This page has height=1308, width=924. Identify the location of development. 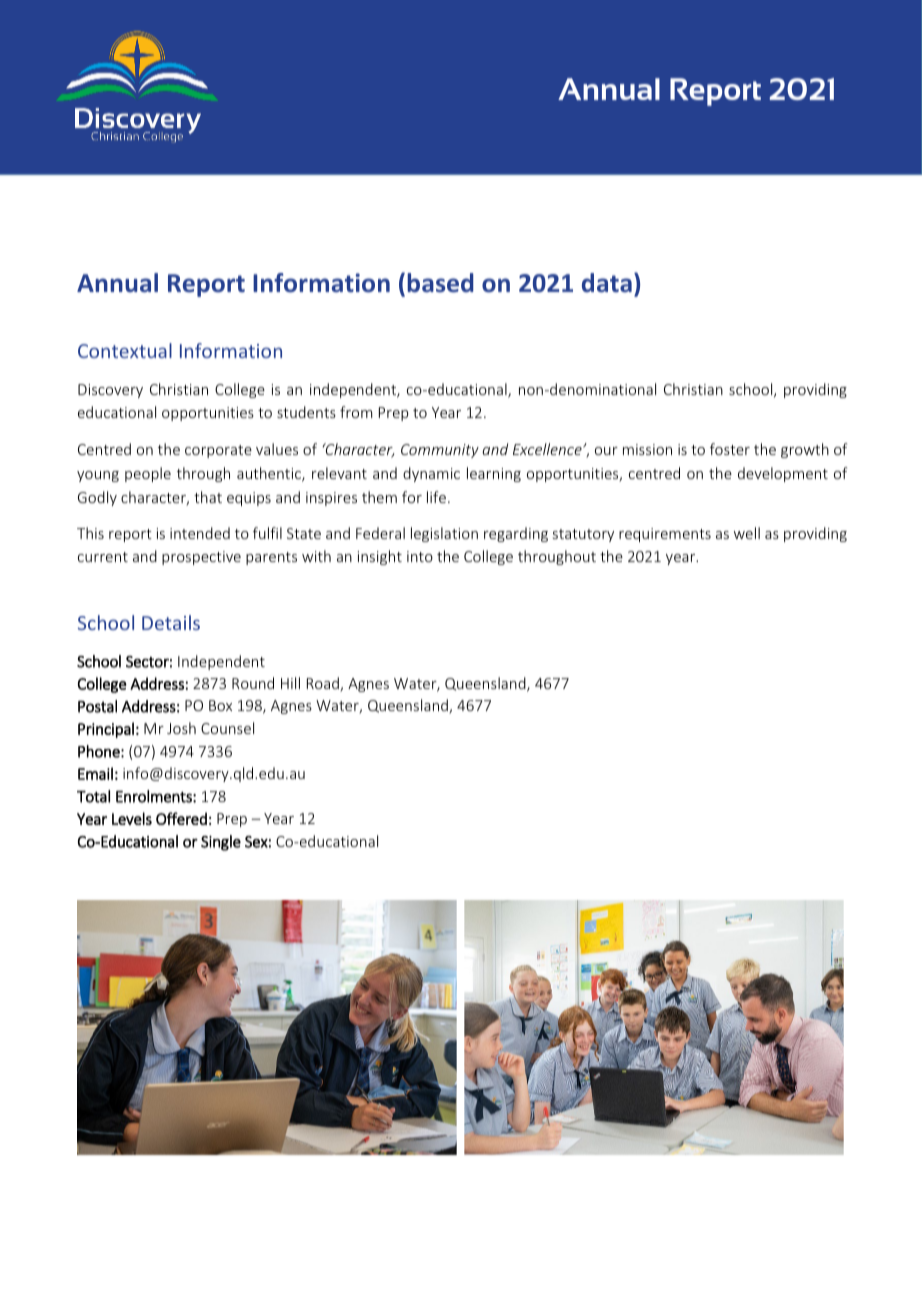
(783, 474).
